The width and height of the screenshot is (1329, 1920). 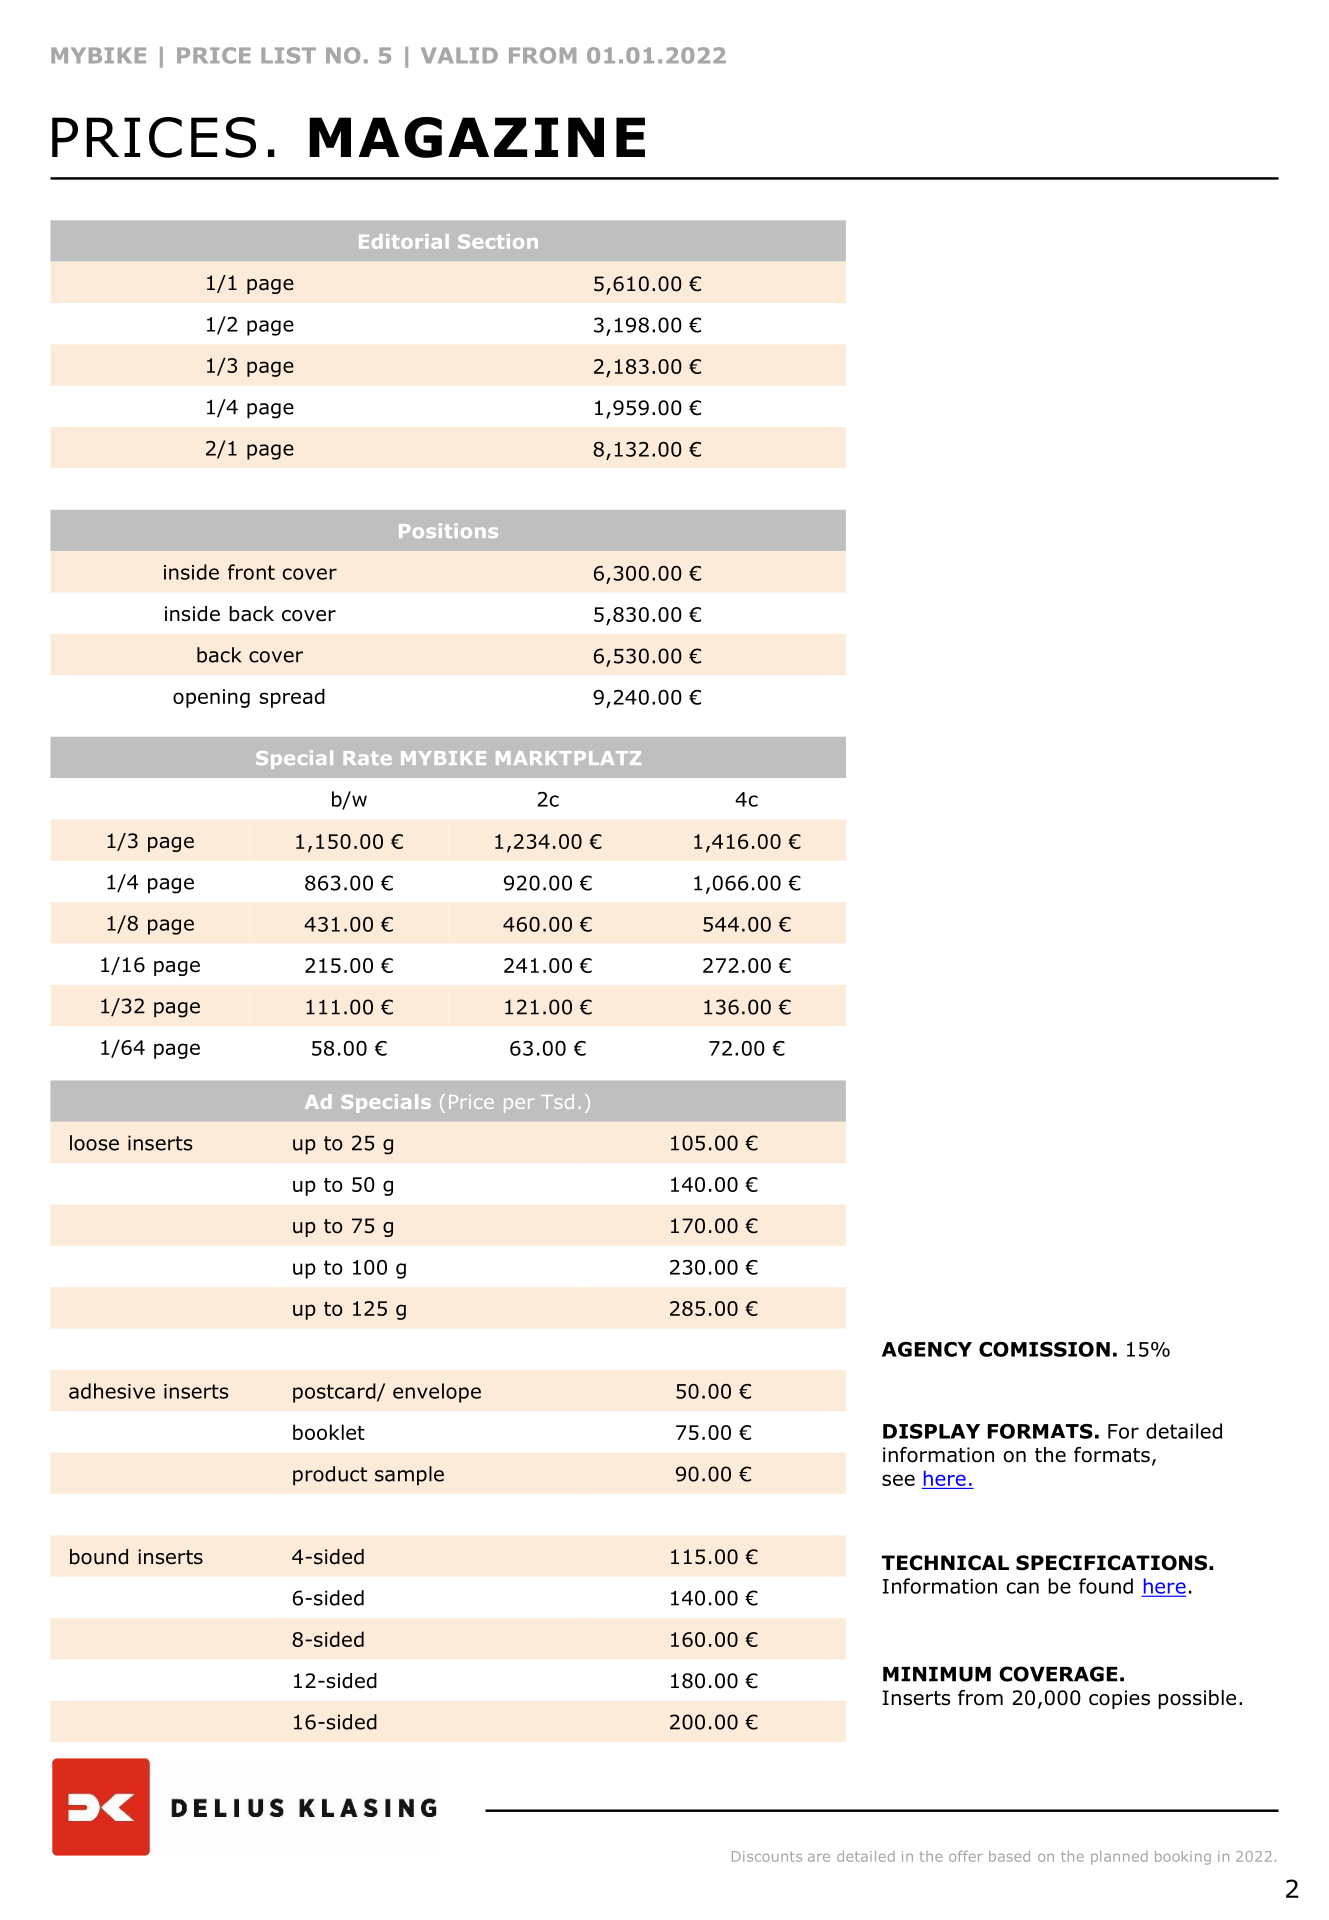 I want to click on bound, so click(x=99, y=1557).
